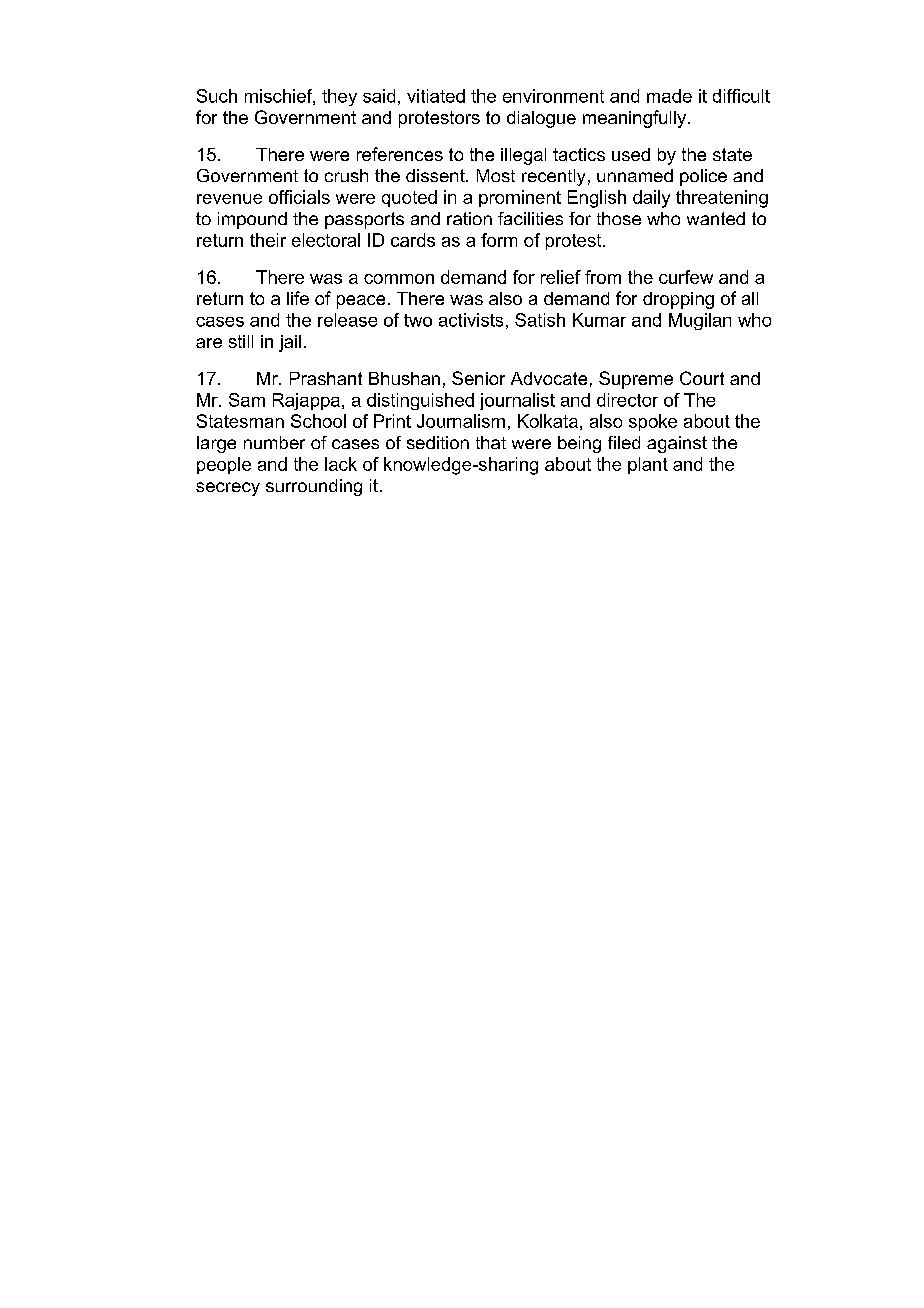  What do you see at coordinates (669, 96) in the document?
I see `made` at bounding box center [669, 96].
